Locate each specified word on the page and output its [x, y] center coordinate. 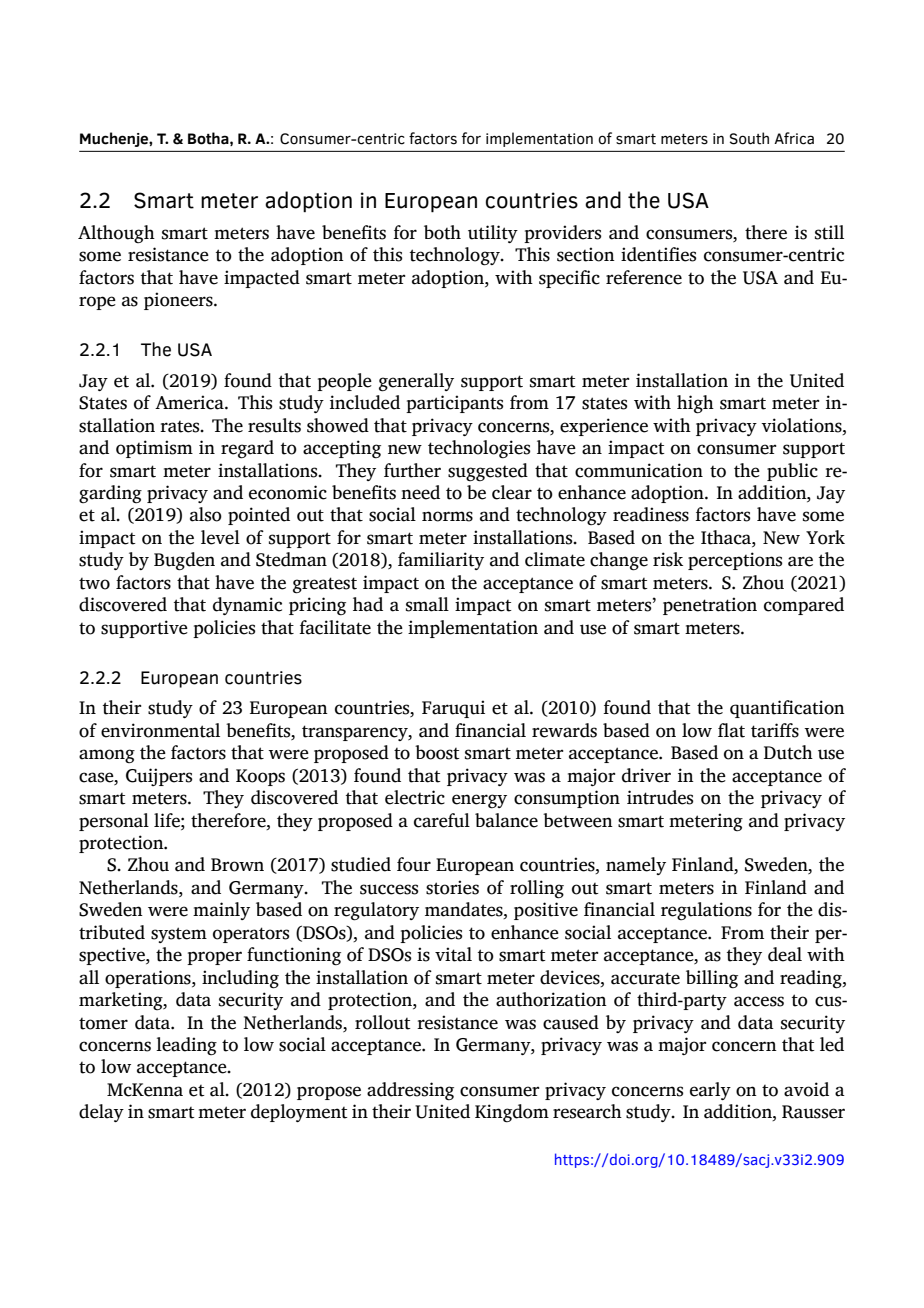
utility [493, 234]
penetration [710, 606]
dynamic [247, 606]
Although [116, 234]
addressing [410, 1091]
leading [186, 1046]
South [749, 138]
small [427, 604]
